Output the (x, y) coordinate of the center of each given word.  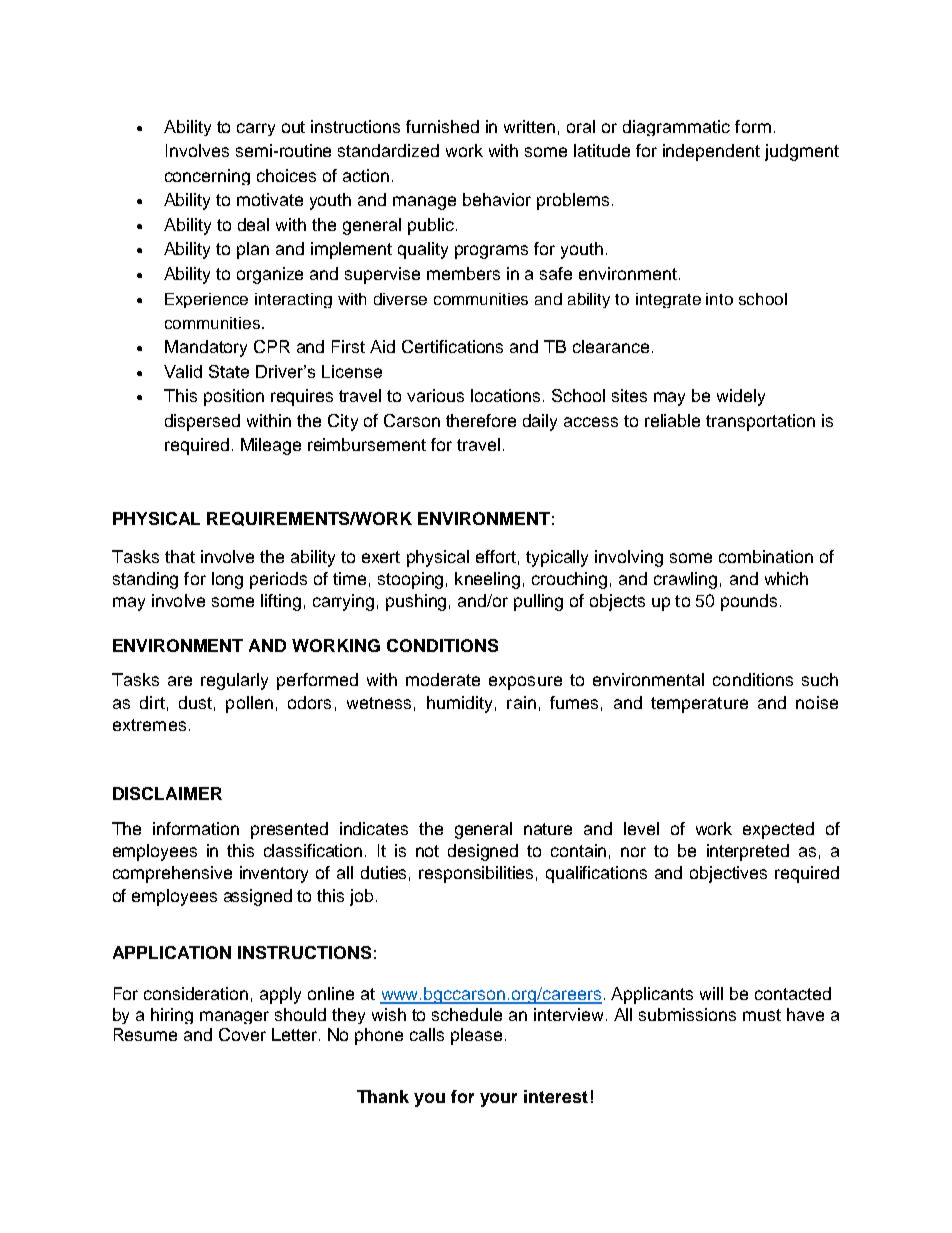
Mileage (271, 446)
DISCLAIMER (167, 793)
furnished (442, 126)
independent (711, 152)
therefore (481, 420)
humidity (459, 704)
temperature (699, 705)
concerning (207, 177)
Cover (242, 1034)
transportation (760, 422)
